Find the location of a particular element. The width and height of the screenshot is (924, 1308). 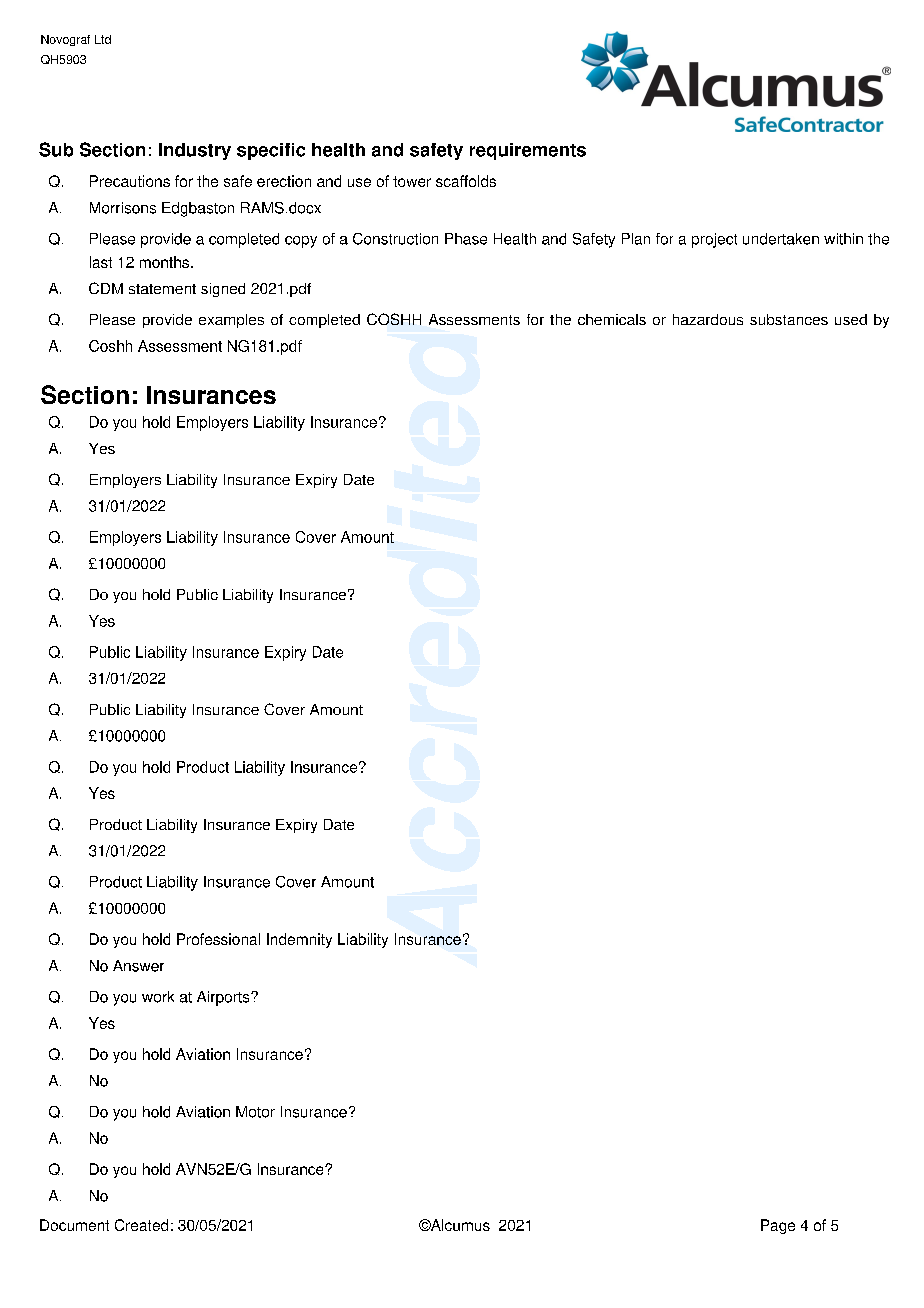

Page is located at coordinates (778, 1226).
